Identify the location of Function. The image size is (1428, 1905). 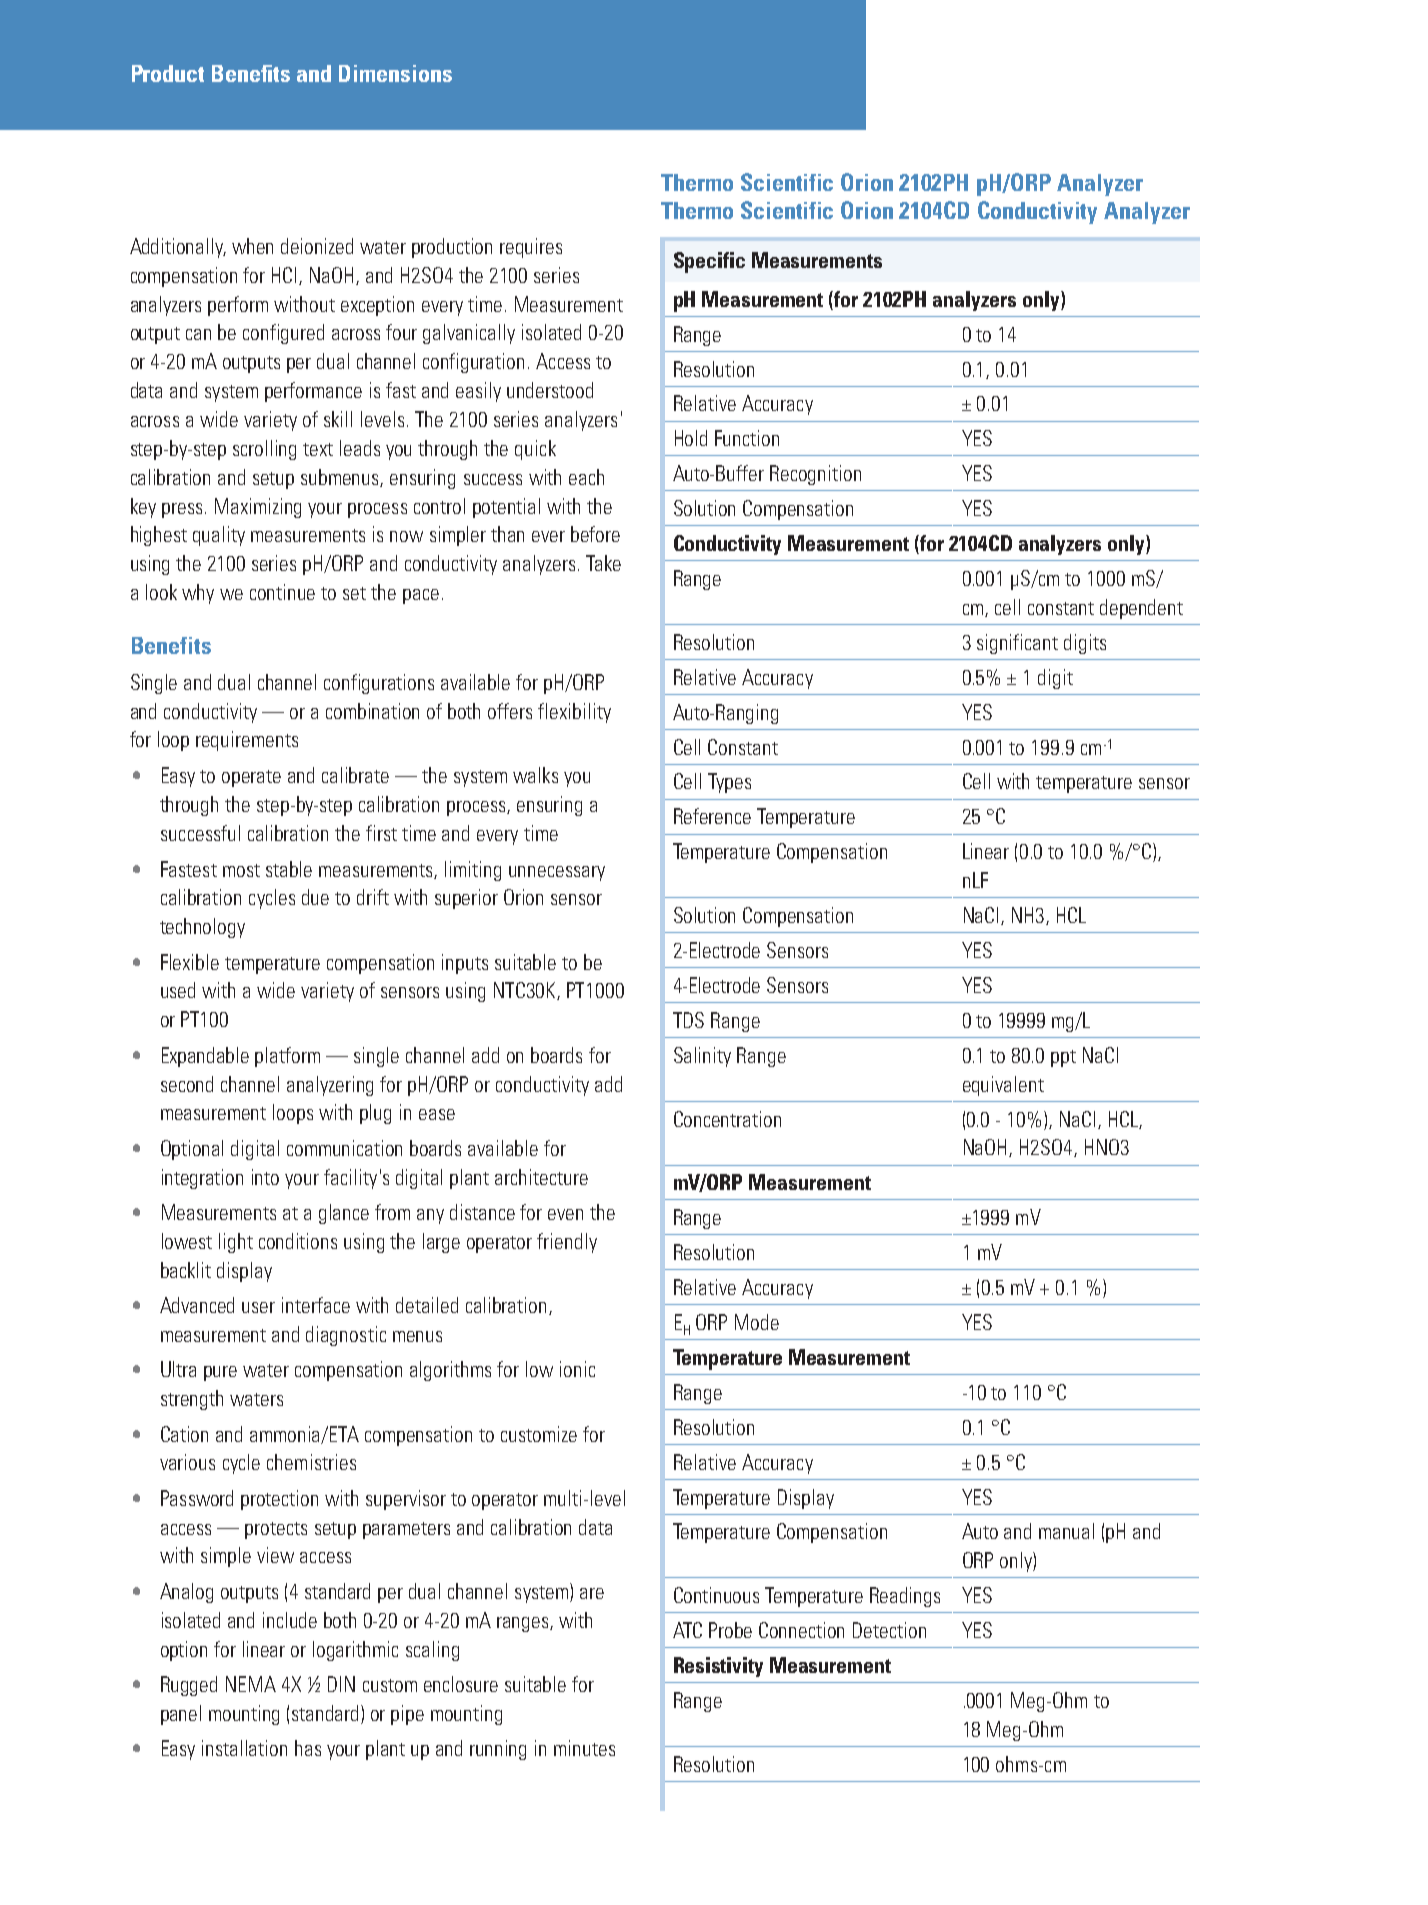
(747, 438).
